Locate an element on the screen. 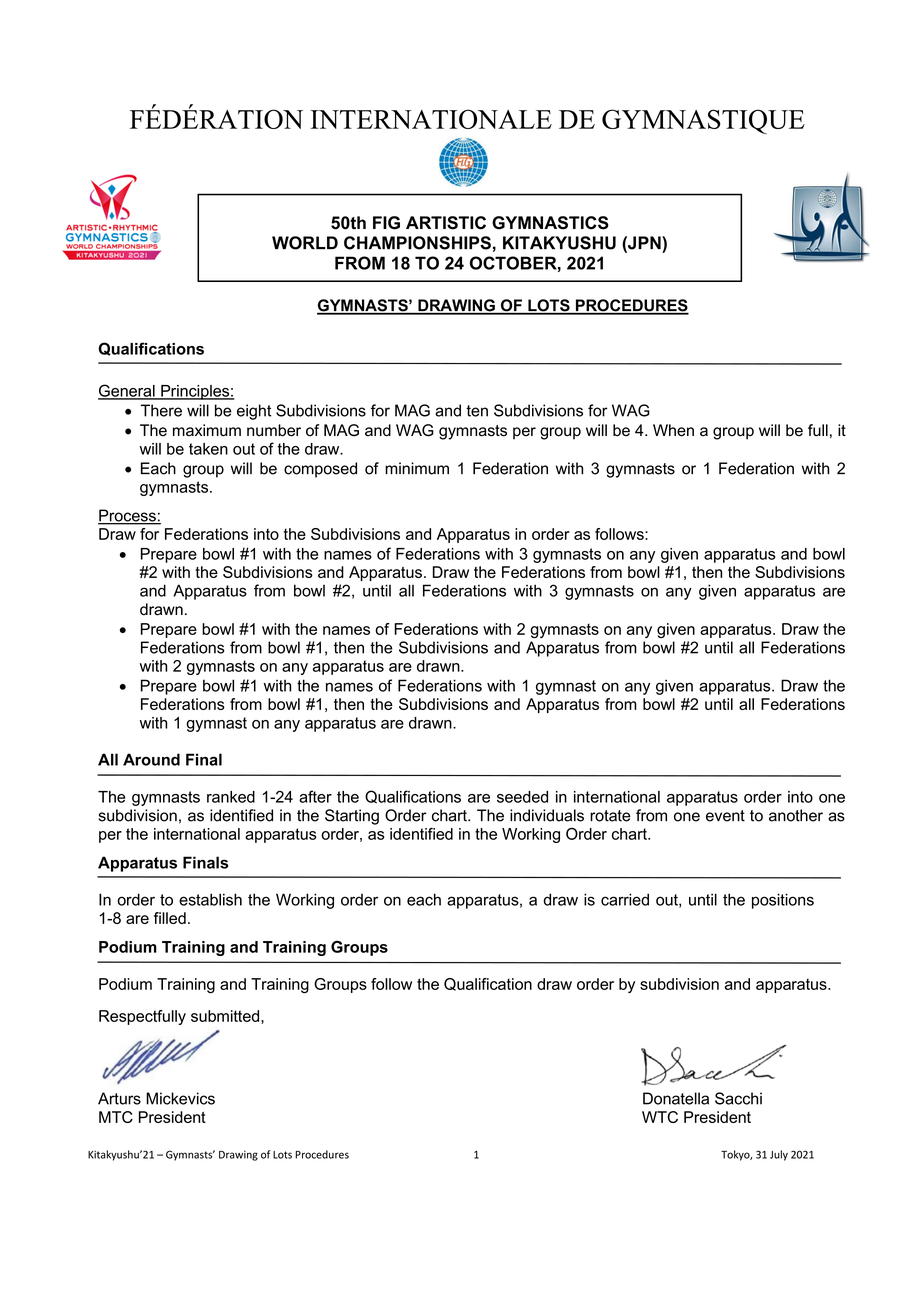  WORLD is located at coordinates (305, 243).
